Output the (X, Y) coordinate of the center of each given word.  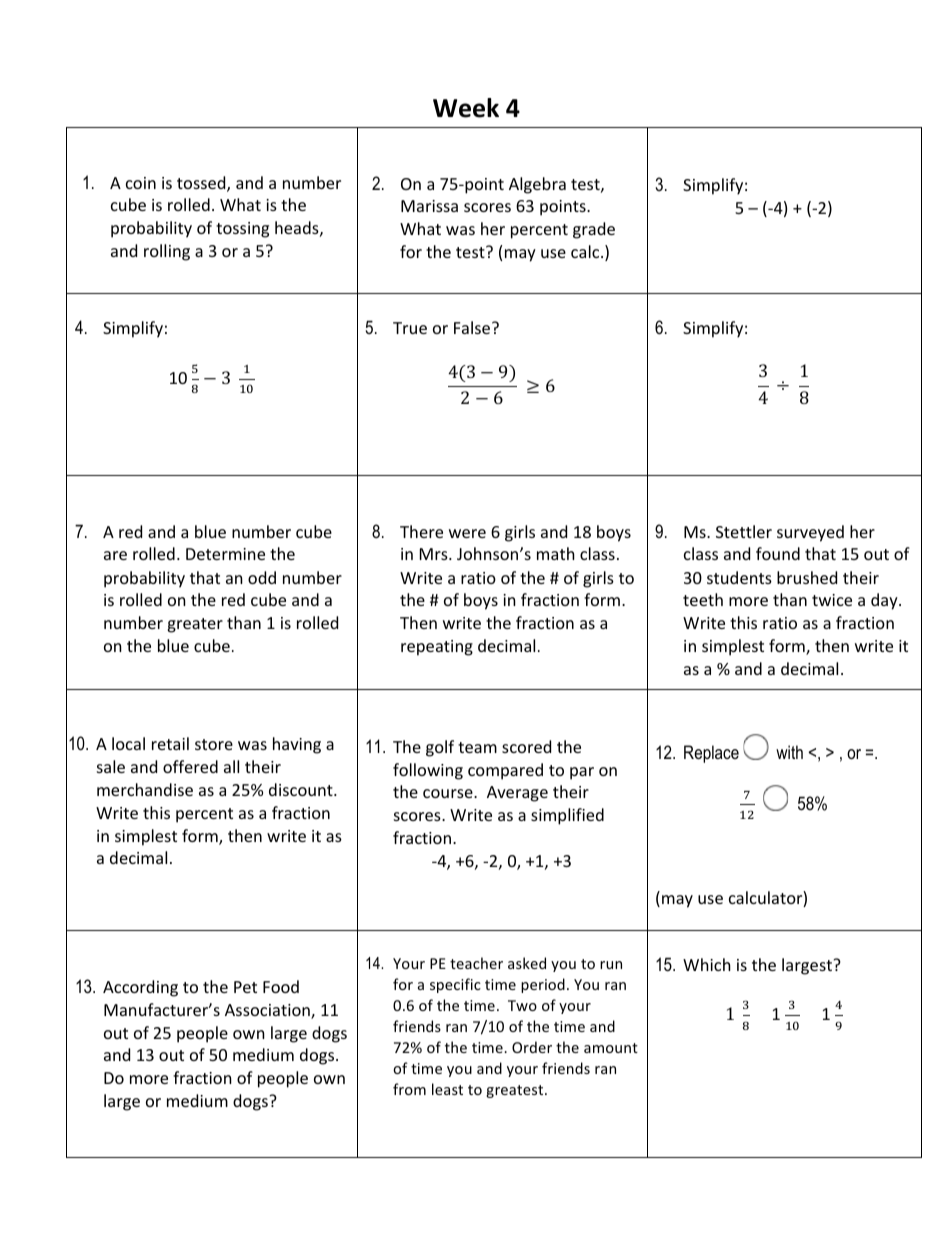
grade (594, 230)
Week (466, 108)
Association (268, 1011)
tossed (202, 184)
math (556, 553)
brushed (807, 577)
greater (195, 625)
